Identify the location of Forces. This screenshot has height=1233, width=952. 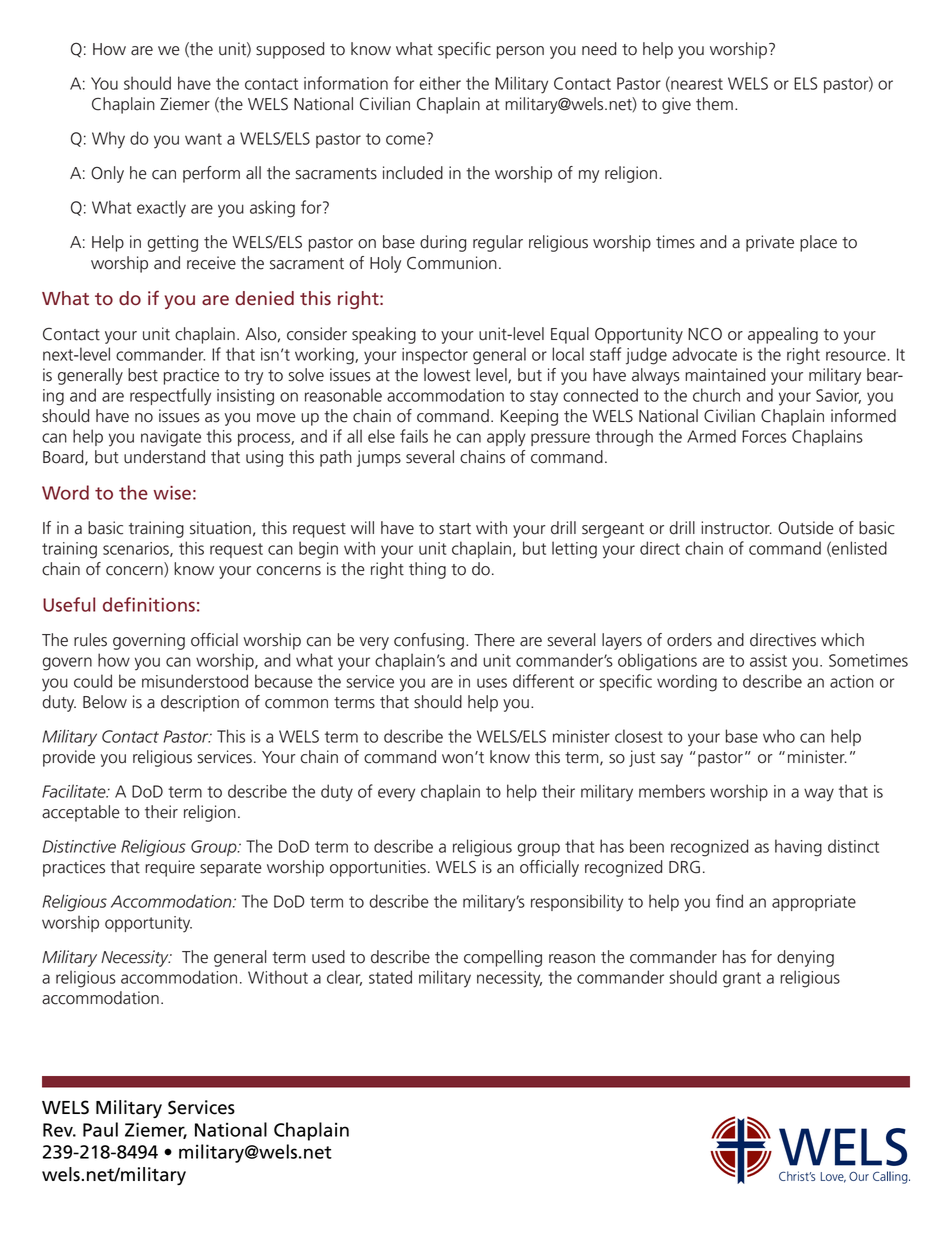
(764, 436).
